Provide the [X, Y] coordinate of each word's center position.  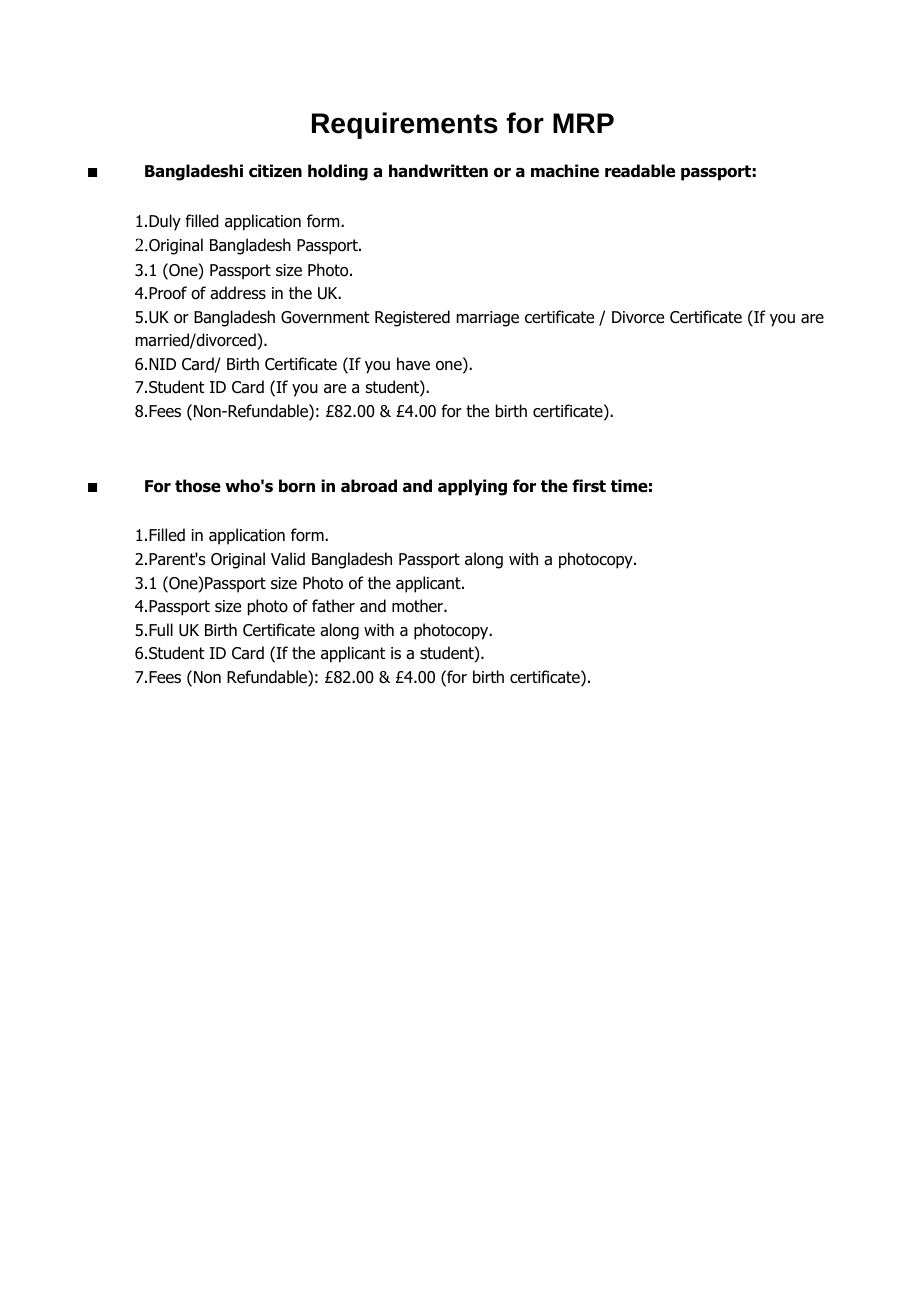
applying [472, 487]
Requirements [405, 125]
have [413, 364]
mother [418, 606]
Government [325, 317]
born [297, 486]
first [589, 486]
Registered [412, 318]
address [238, 293]
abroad [369, 486]
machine [565, 171]
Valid [288, 559]
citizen [275, 171]
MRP [583, 123]
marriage [488, 319]
